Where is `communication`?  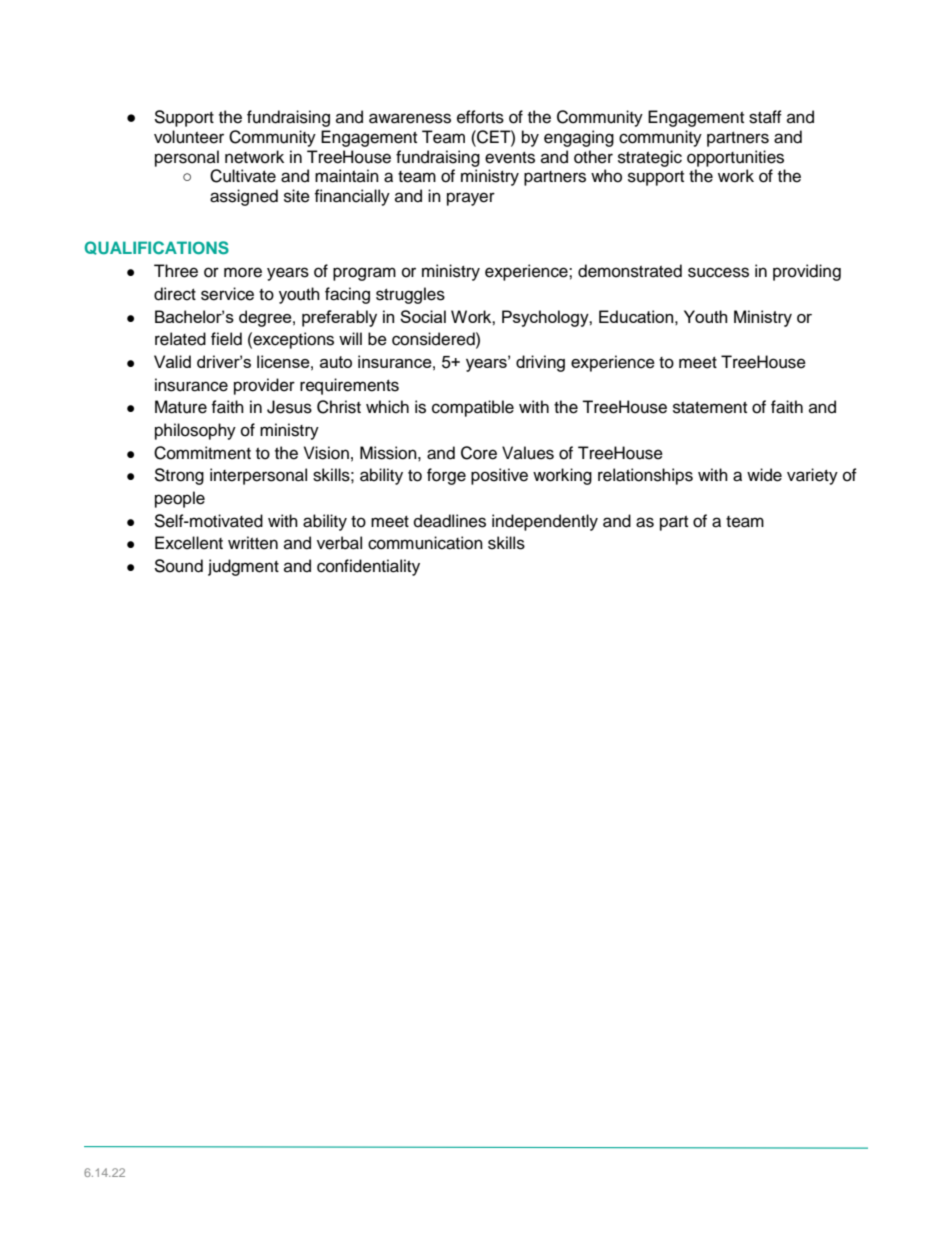 communication is located at coordinates (425, 543).
